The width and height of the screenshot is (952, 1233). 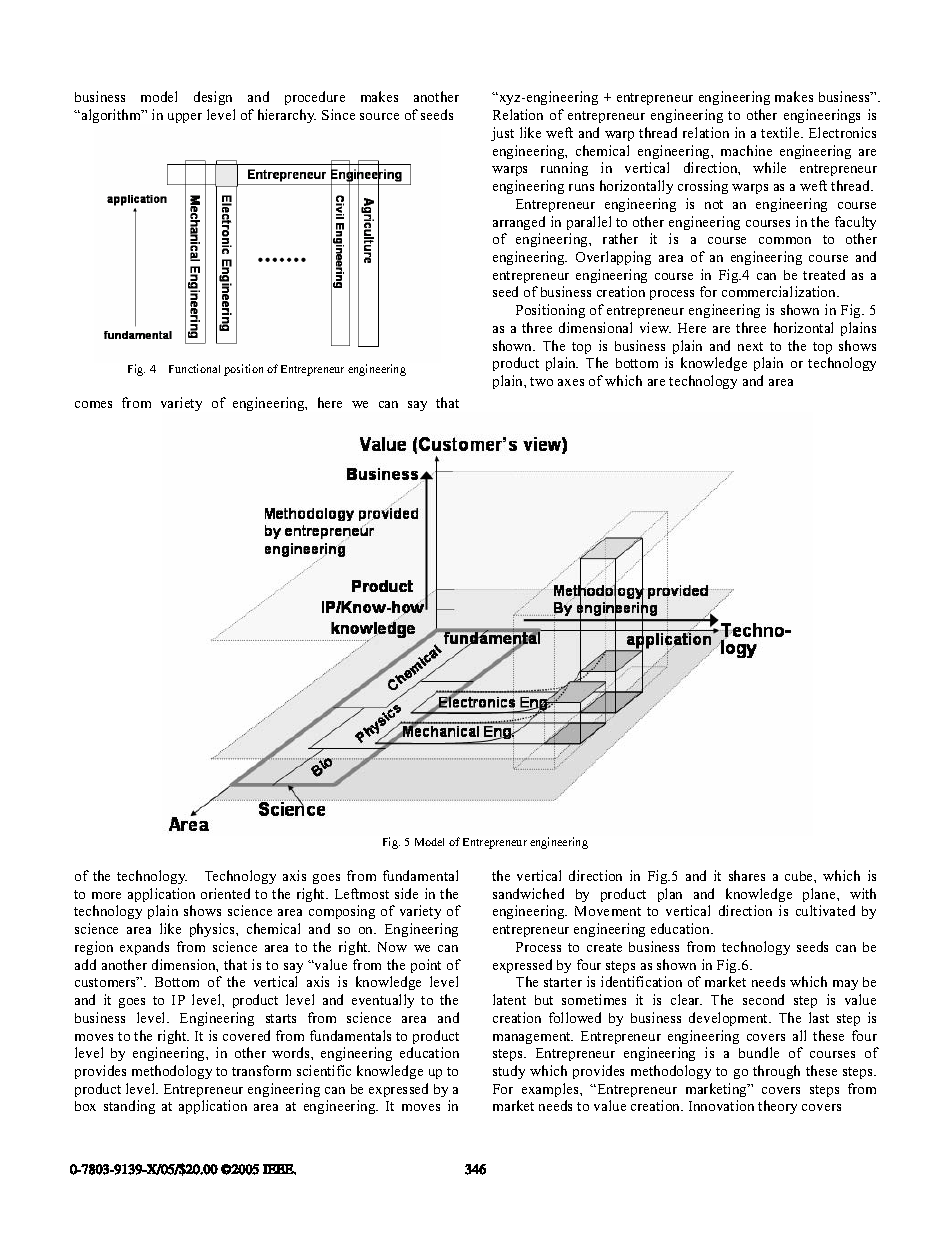 I want to click on oriented, so click(x=225, y=893).
